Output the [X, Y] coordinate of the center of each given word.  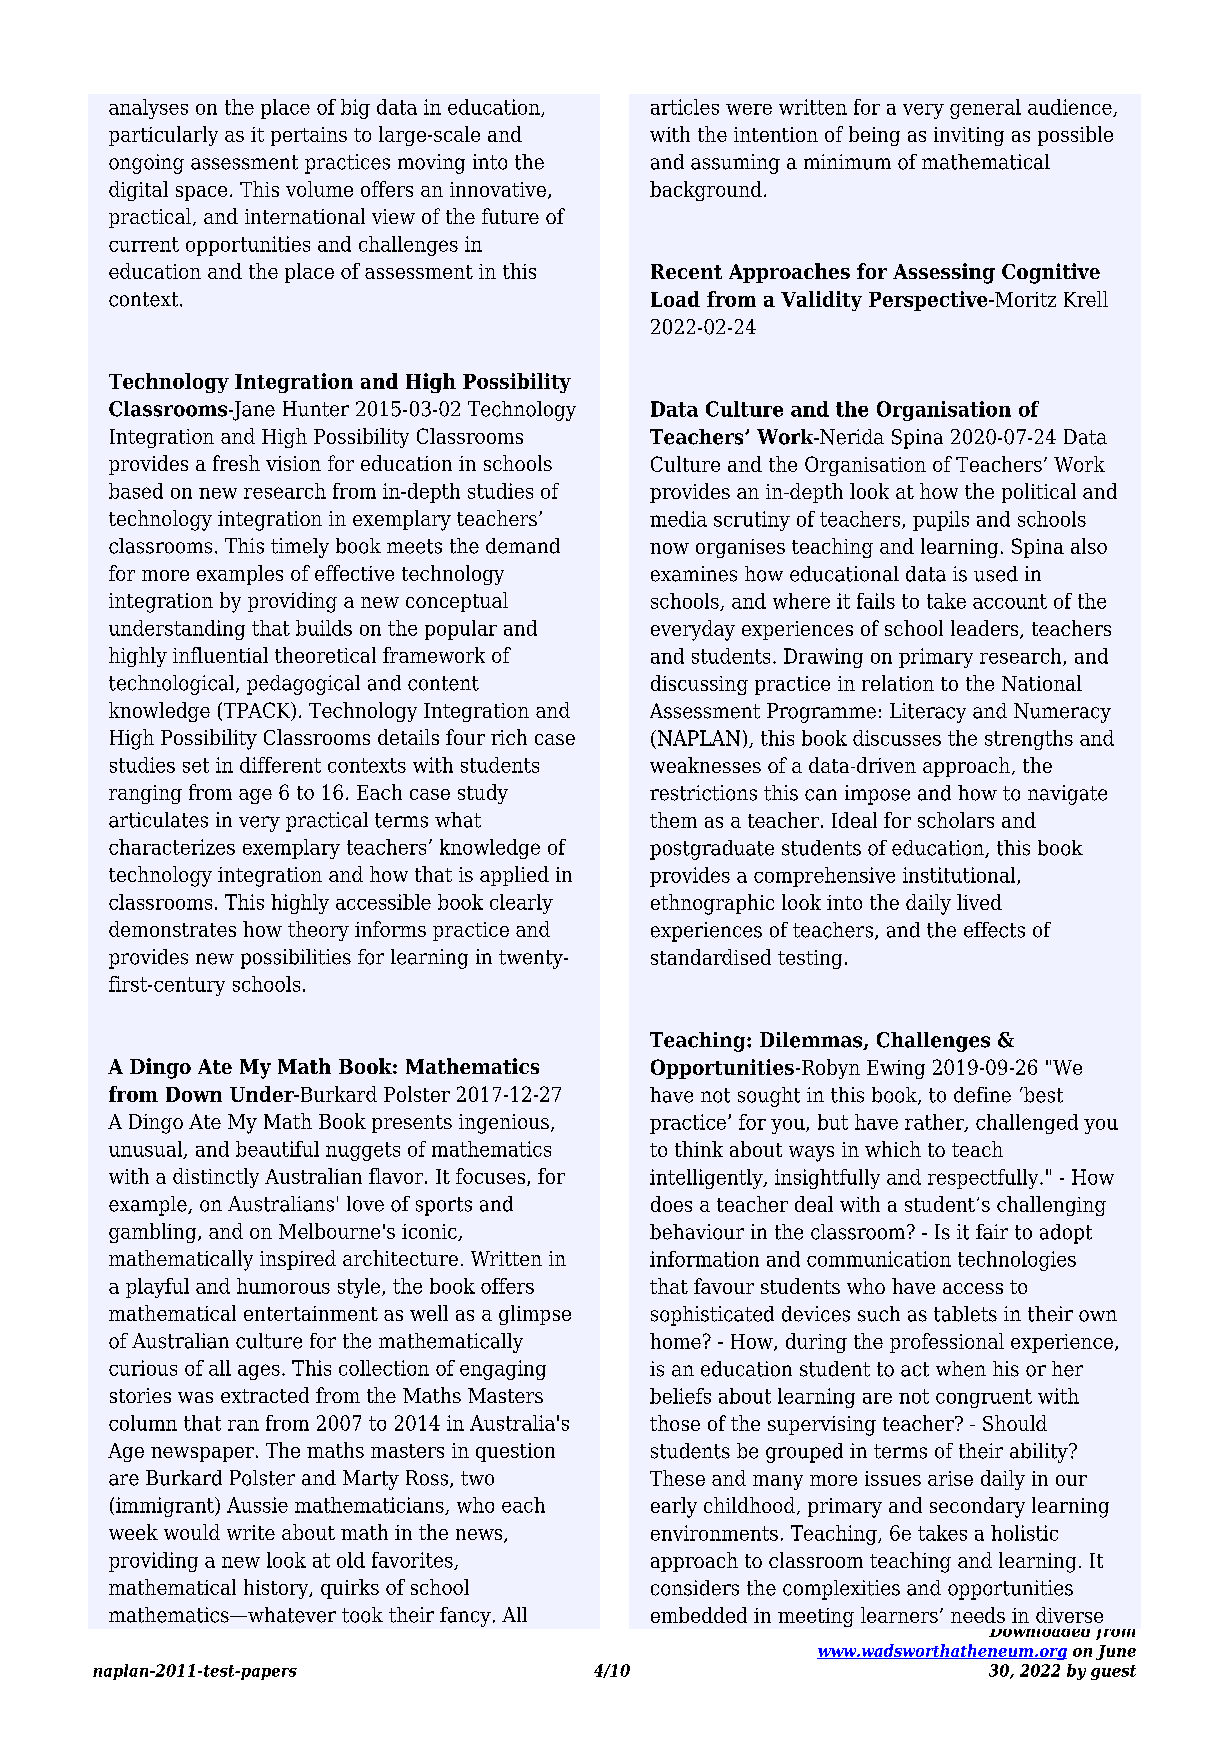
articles [685, 107]
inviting [969, 136]
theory [318, 931]
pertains [309, 136]
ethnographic [712, 904]
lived [979, 902]
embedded [699, 1615]
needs [978, 1615]
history [277, 1589]
